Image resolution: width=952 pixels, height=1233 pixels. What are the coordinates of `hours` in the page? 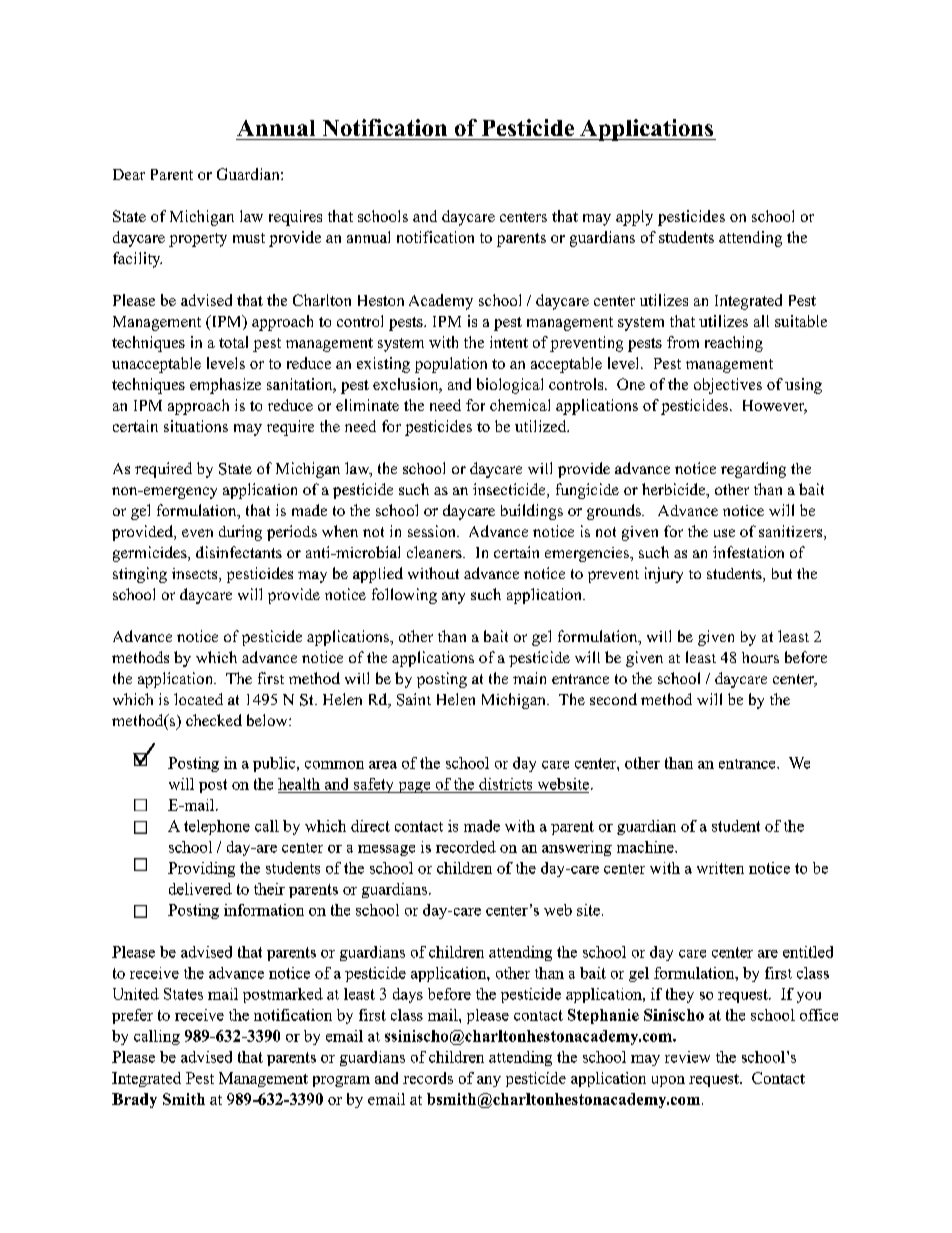 It's located at (760, 657).
